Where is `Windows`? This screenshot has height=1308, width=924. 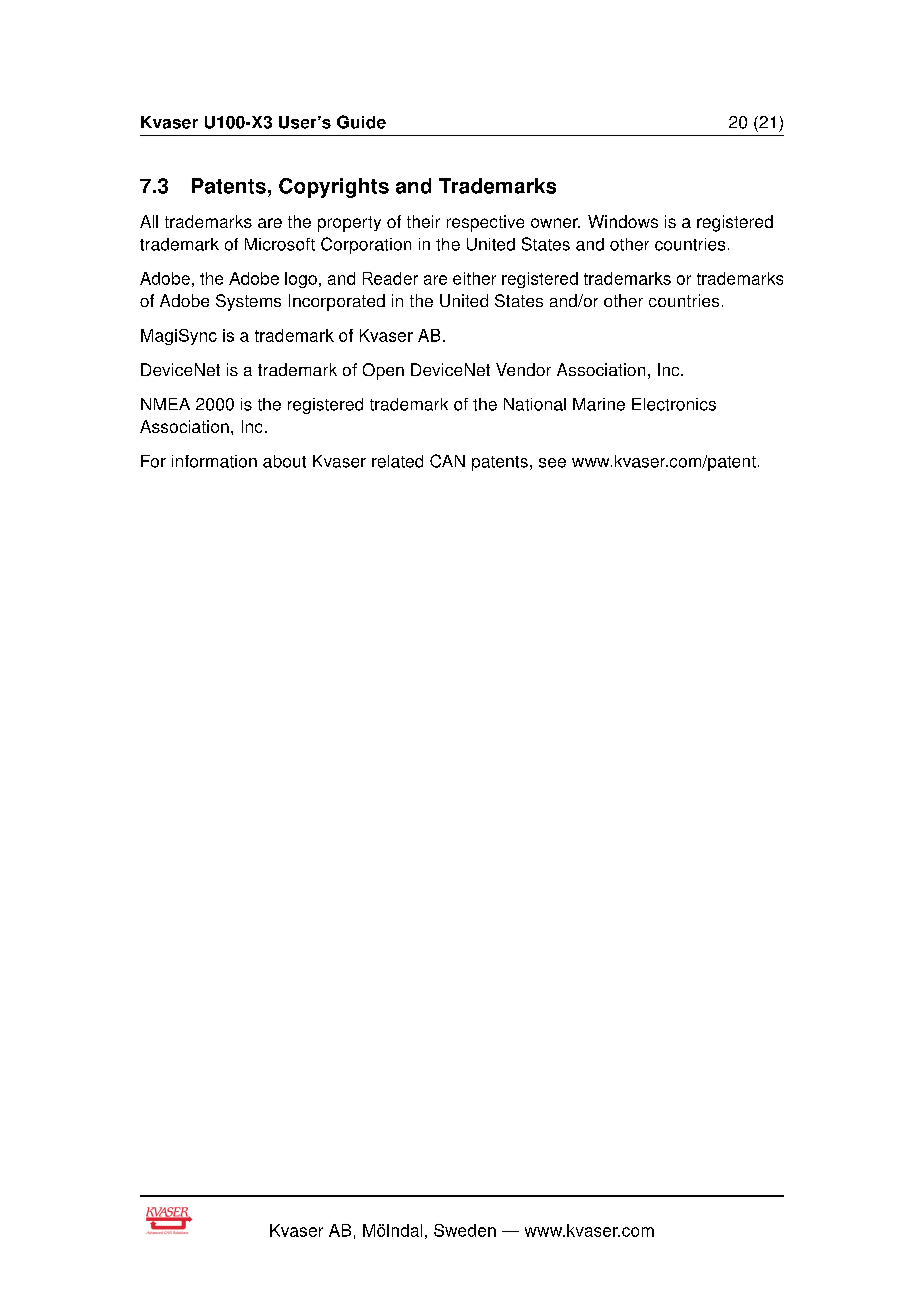 Windows is located at coordinates (623, 221).
